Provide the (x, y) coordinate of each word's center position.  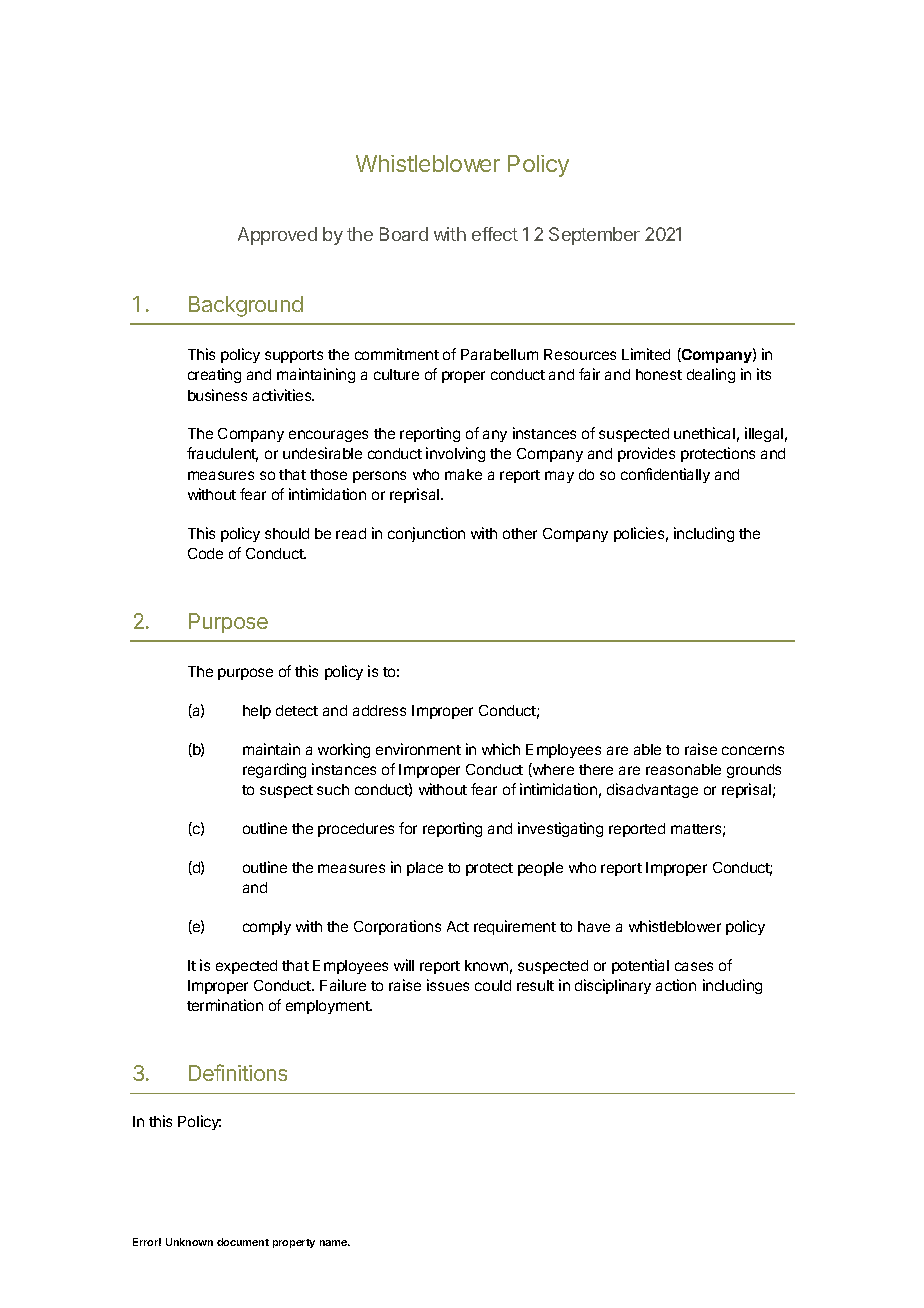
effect (495, 234)
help (257, 712)
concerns (753, 750)
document (243, 1242)
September (594, 236)
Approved (277, 236)
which (501, 749)
